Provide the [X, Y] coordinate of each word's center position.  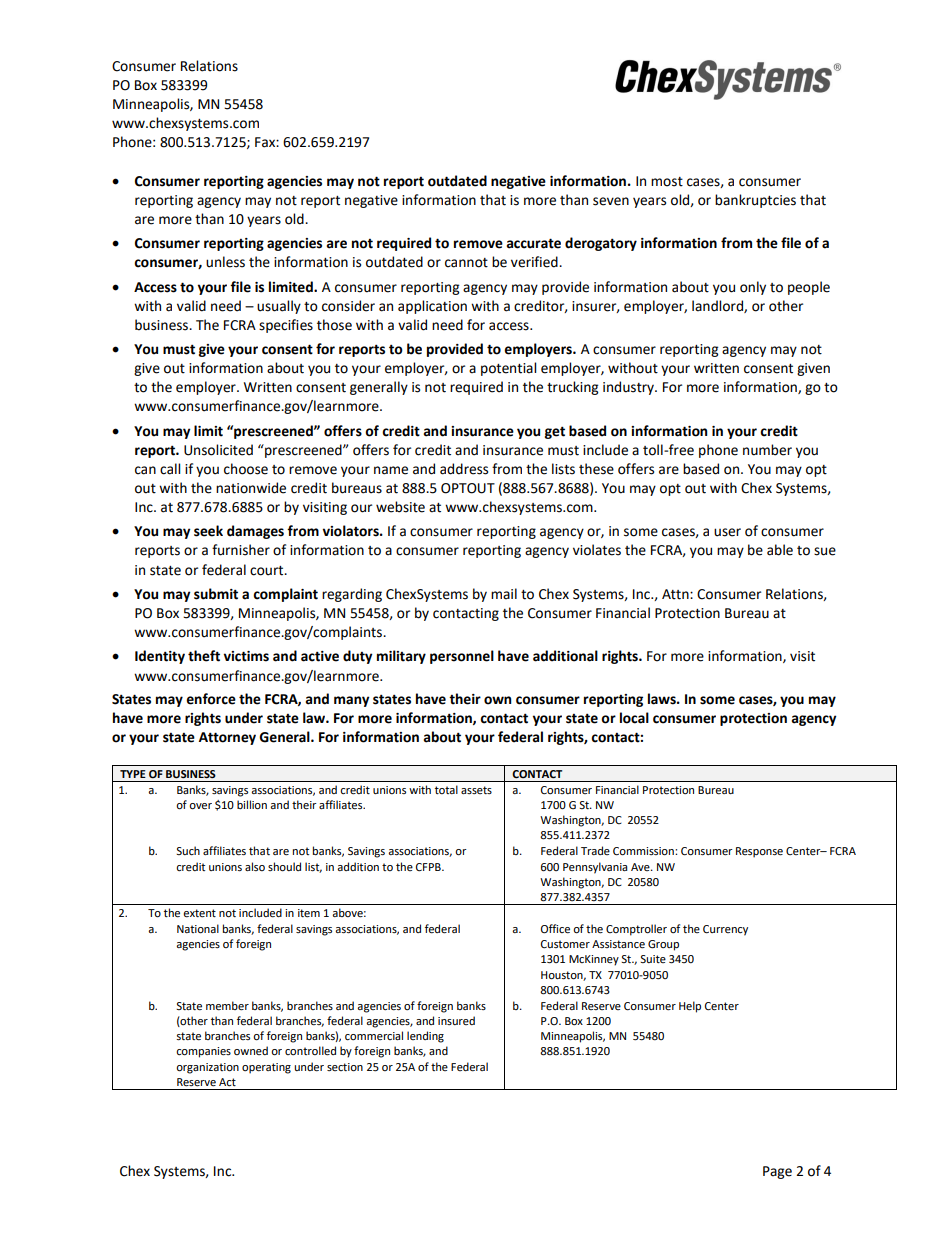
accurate [534, 243]
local [634, 718]
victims [246, 656]
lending [425, 1037]
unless [225, 262]
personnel [462, 657]
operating [266, 1068]
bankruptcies [755, 201]
